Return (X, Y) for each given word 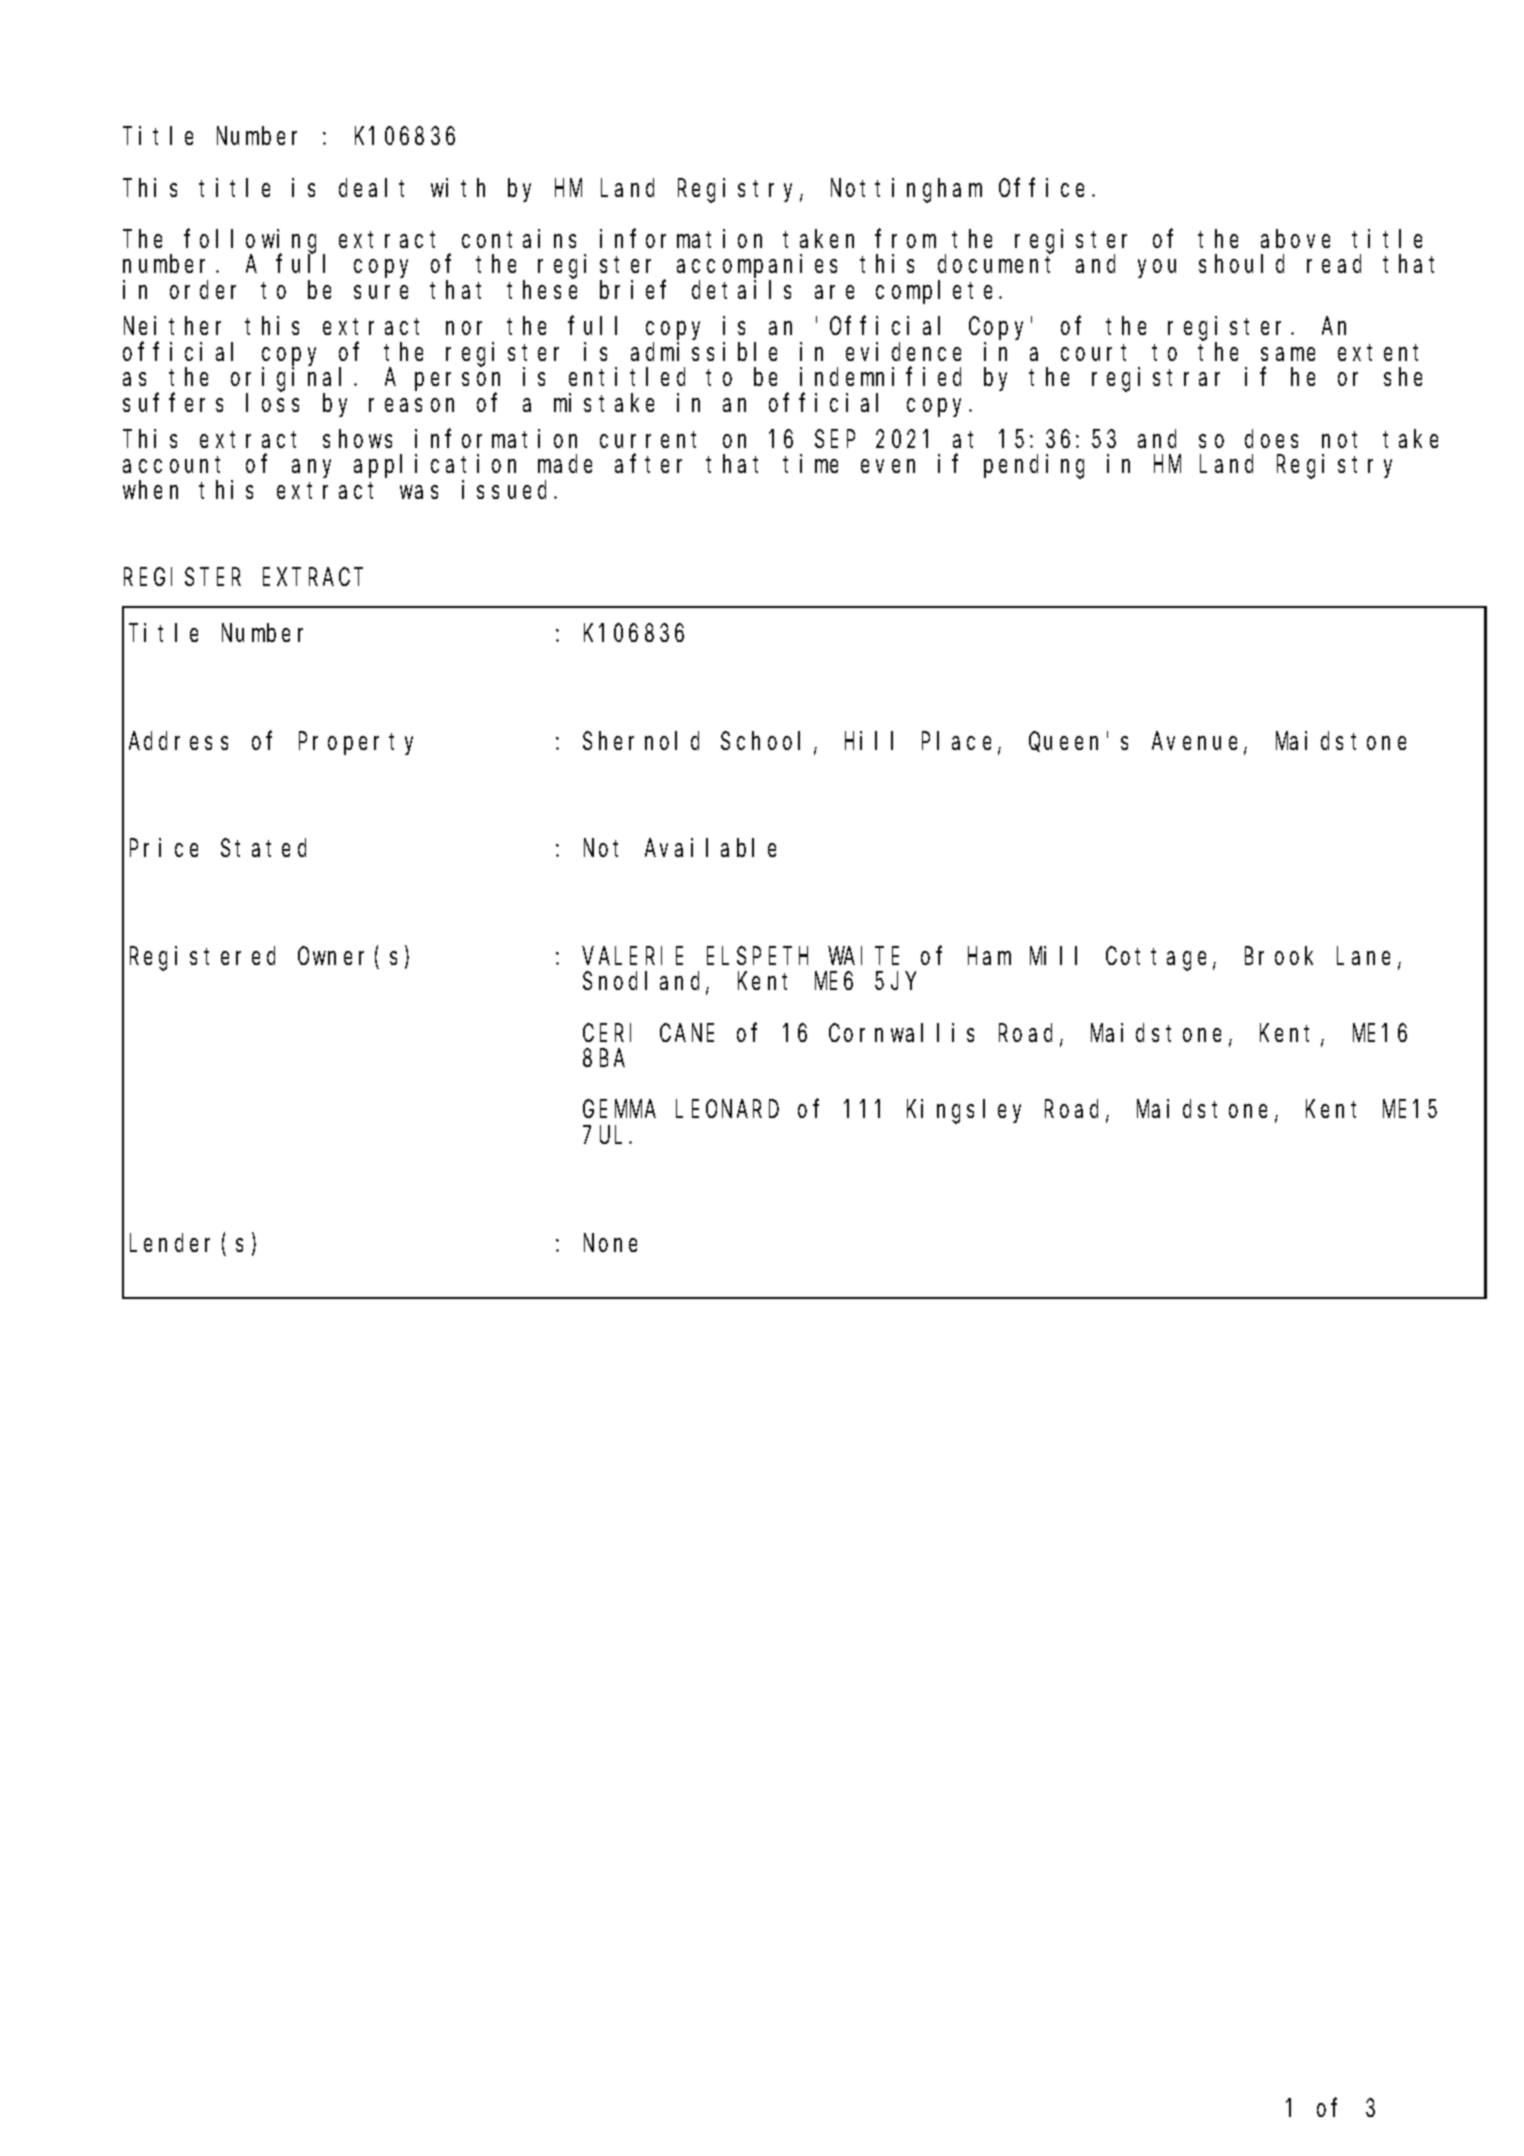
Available (710, 847)
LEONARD (727, 1110)
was (419, 492)
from (906, 239)
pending (1034, 466)
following (254, 242)
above (1295, 239)
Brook (1279, 956)
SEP (835, 439)
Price (164, 847)
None (610, 1243)
